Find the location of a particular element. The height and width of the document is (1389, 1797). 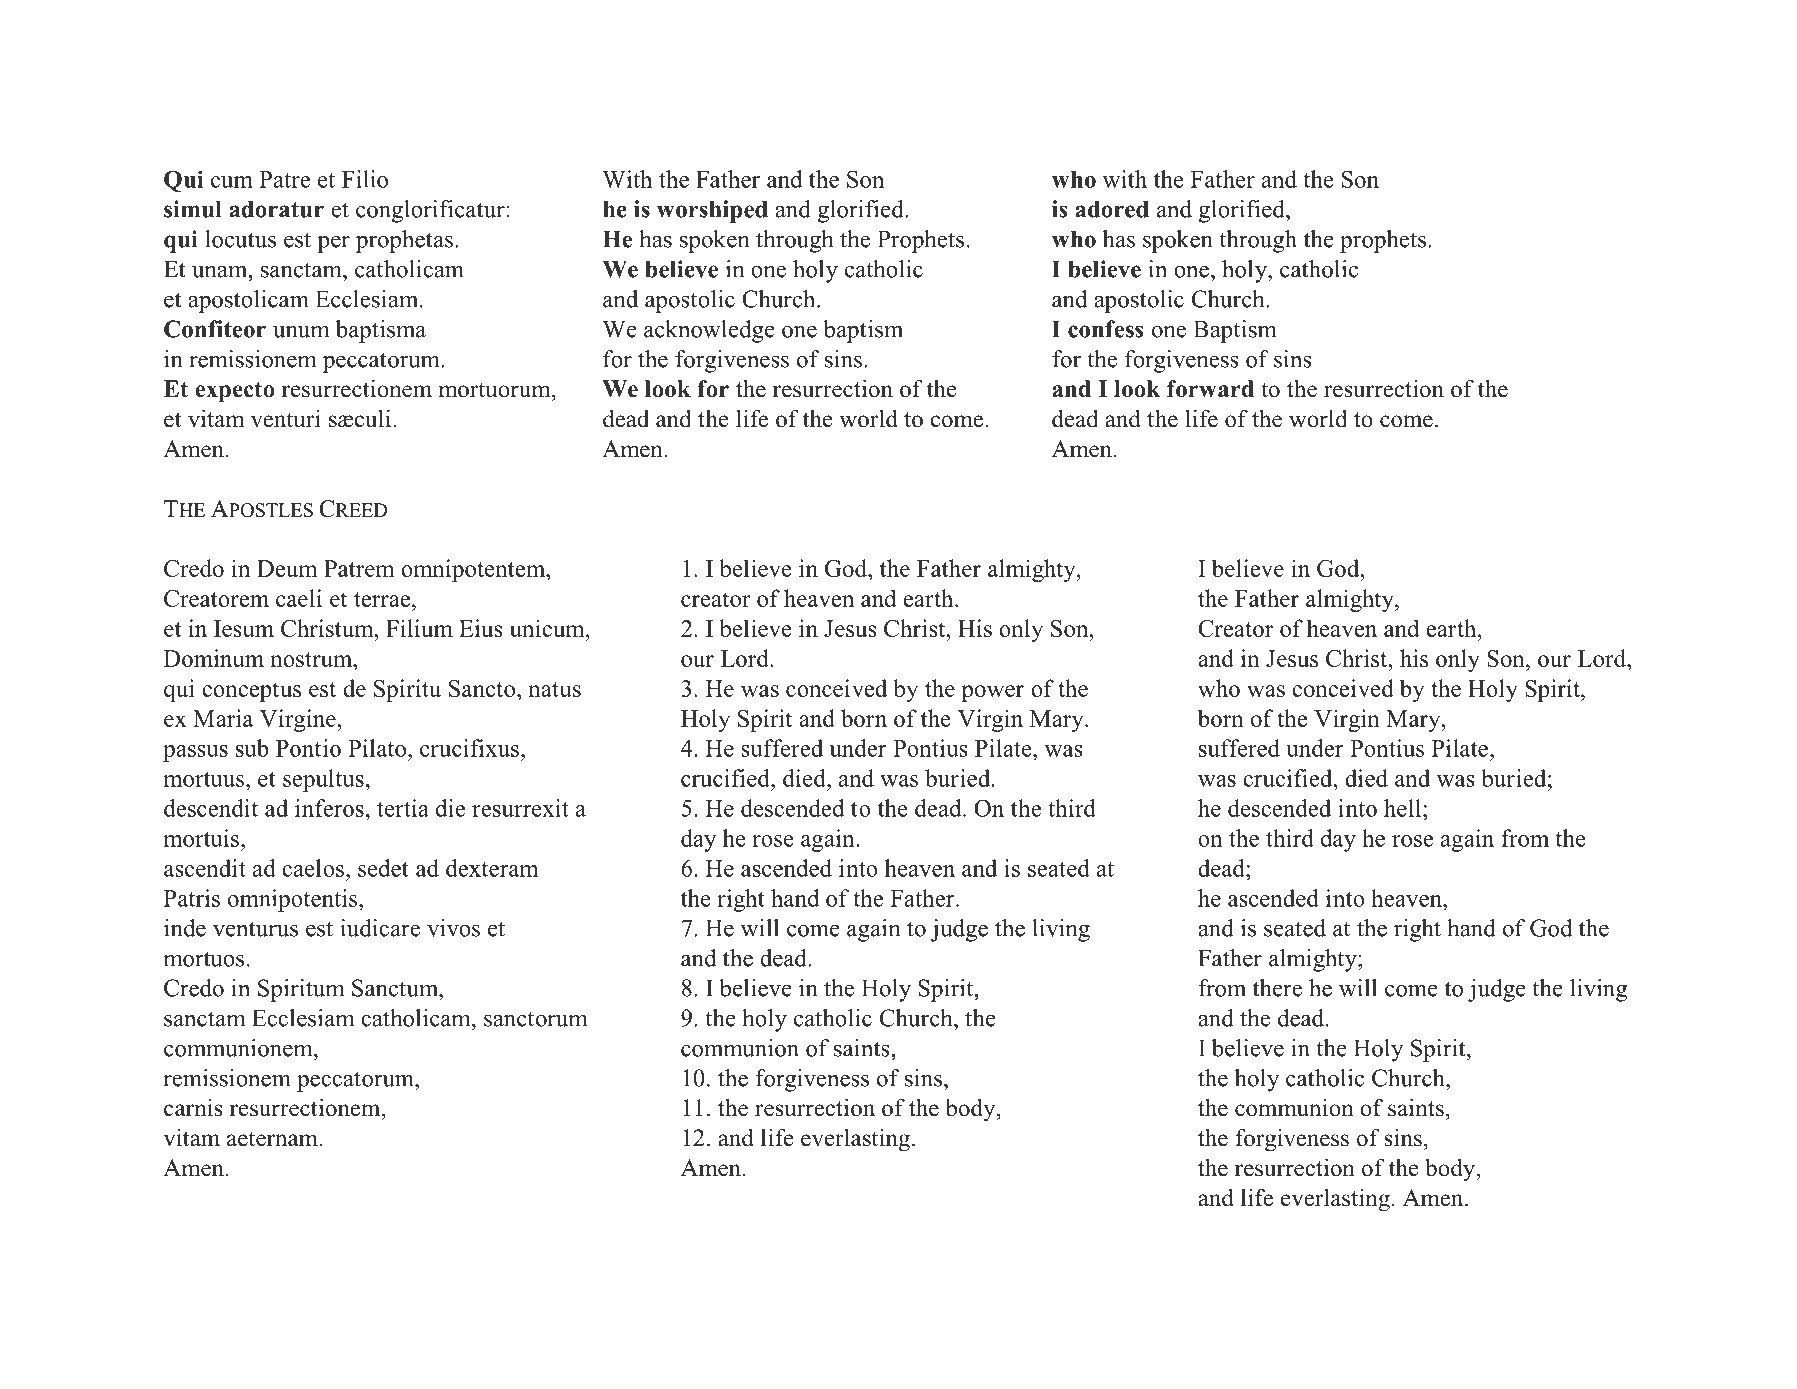

adored is located at coordinates (1112, 209).
